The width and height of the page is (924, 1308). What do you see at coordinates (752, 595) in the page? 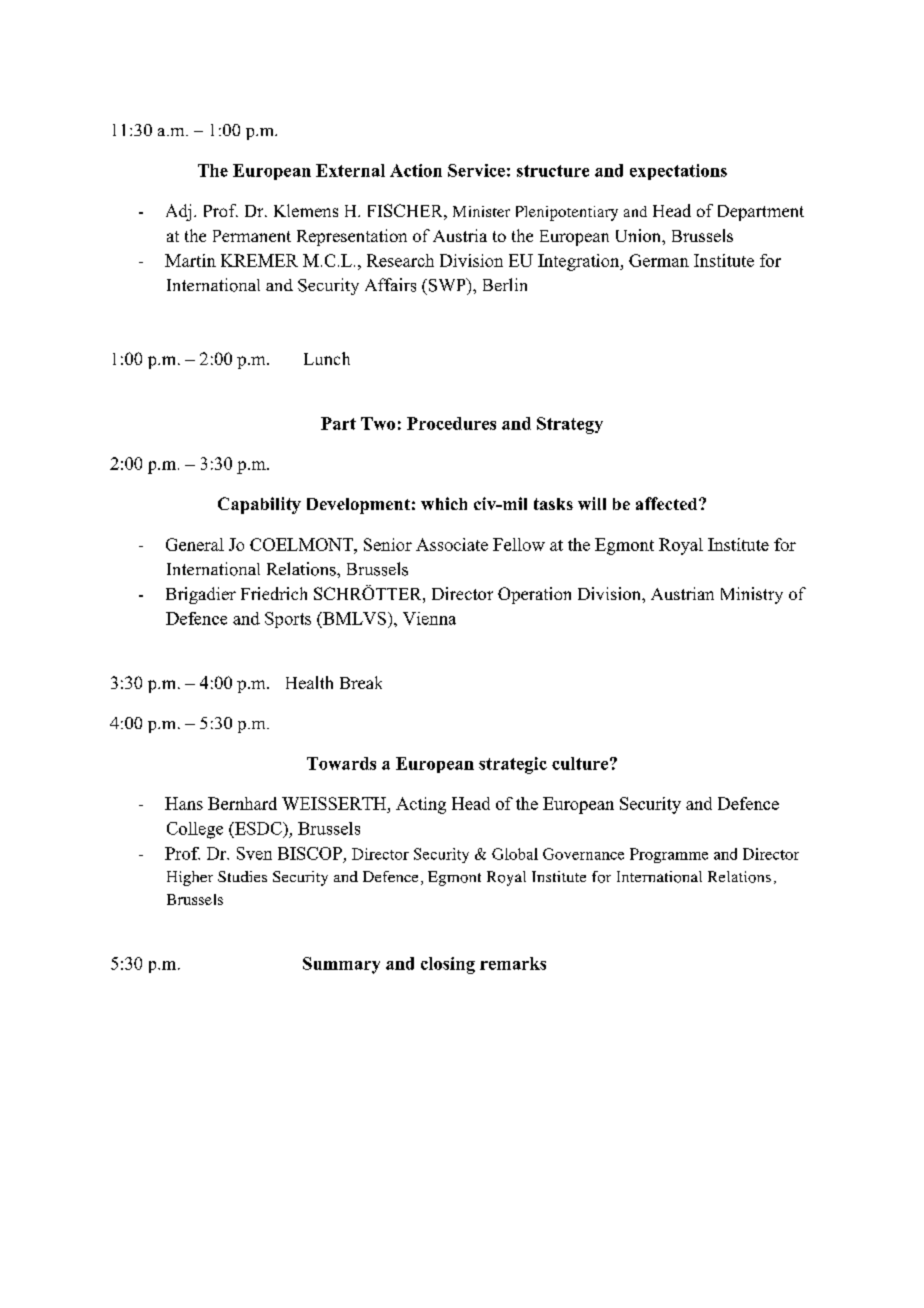
I see `Ministry` at bounding box center [752, 595].
